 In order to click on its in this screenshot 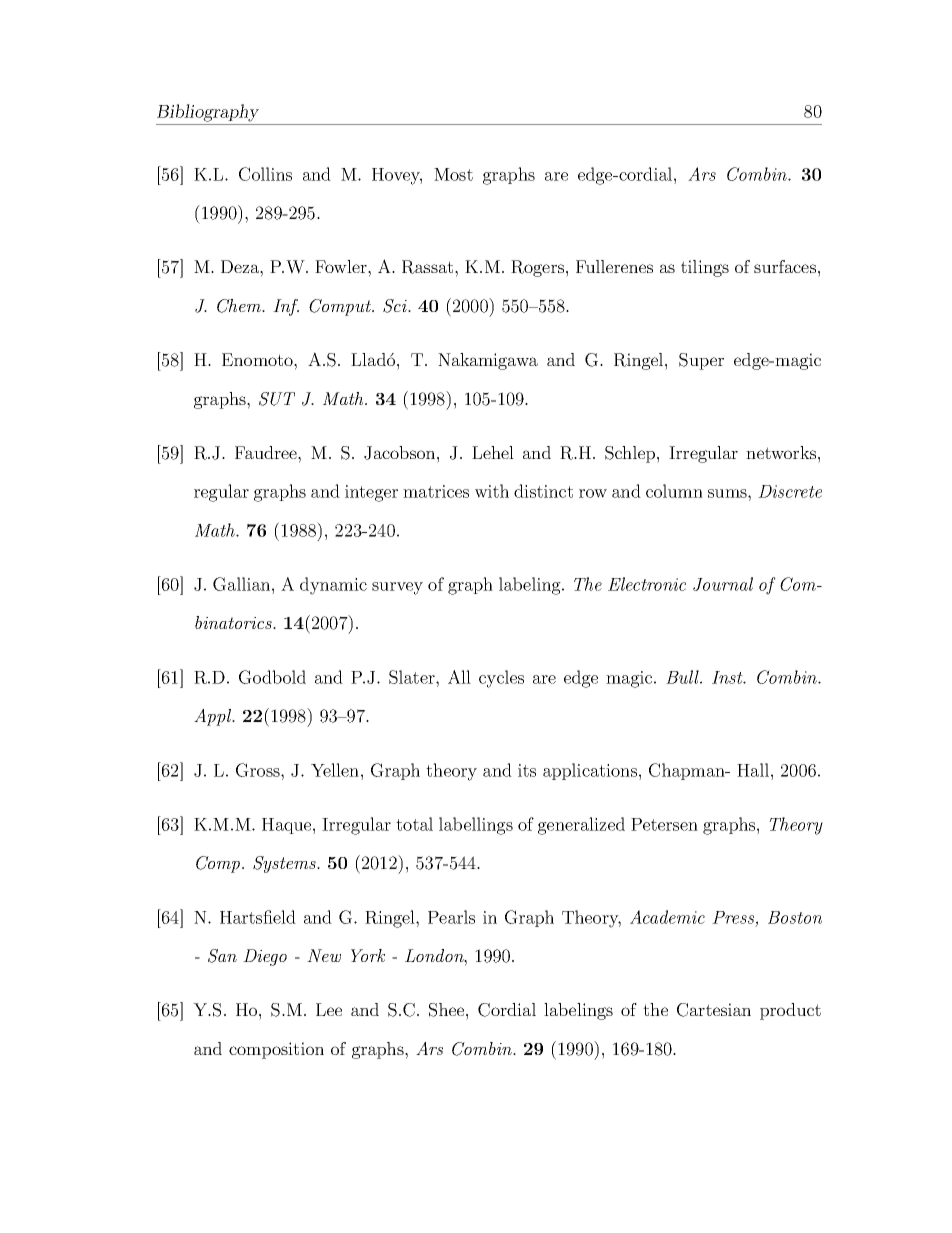, I will do `click(527, 770)`.
